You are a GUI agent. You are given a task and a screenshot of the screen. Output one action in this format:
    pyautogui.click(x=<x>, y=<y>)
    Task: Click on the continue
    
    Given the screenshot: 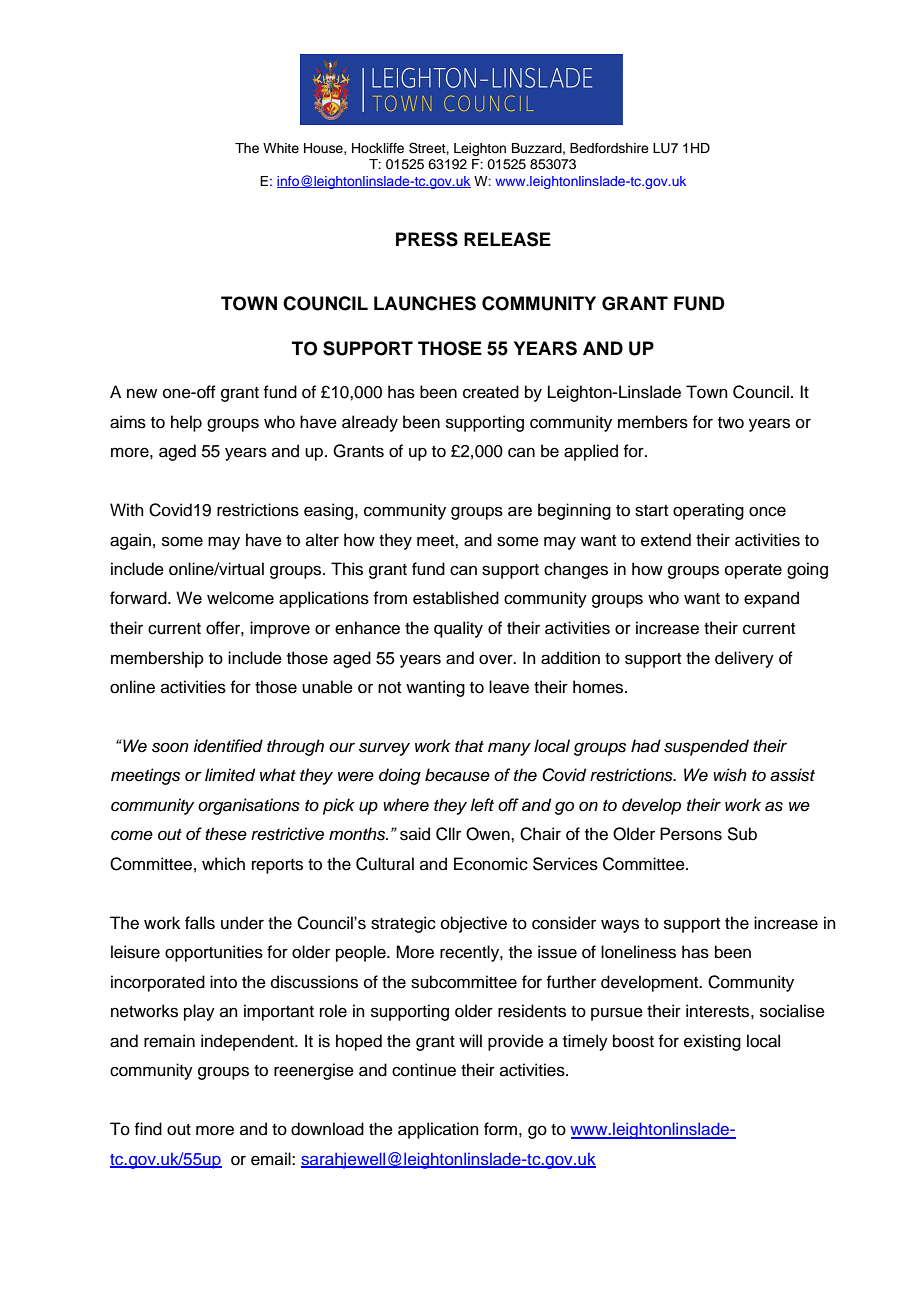 What is the action you would take?
    pyautogui.click(x=424, y=1070)
